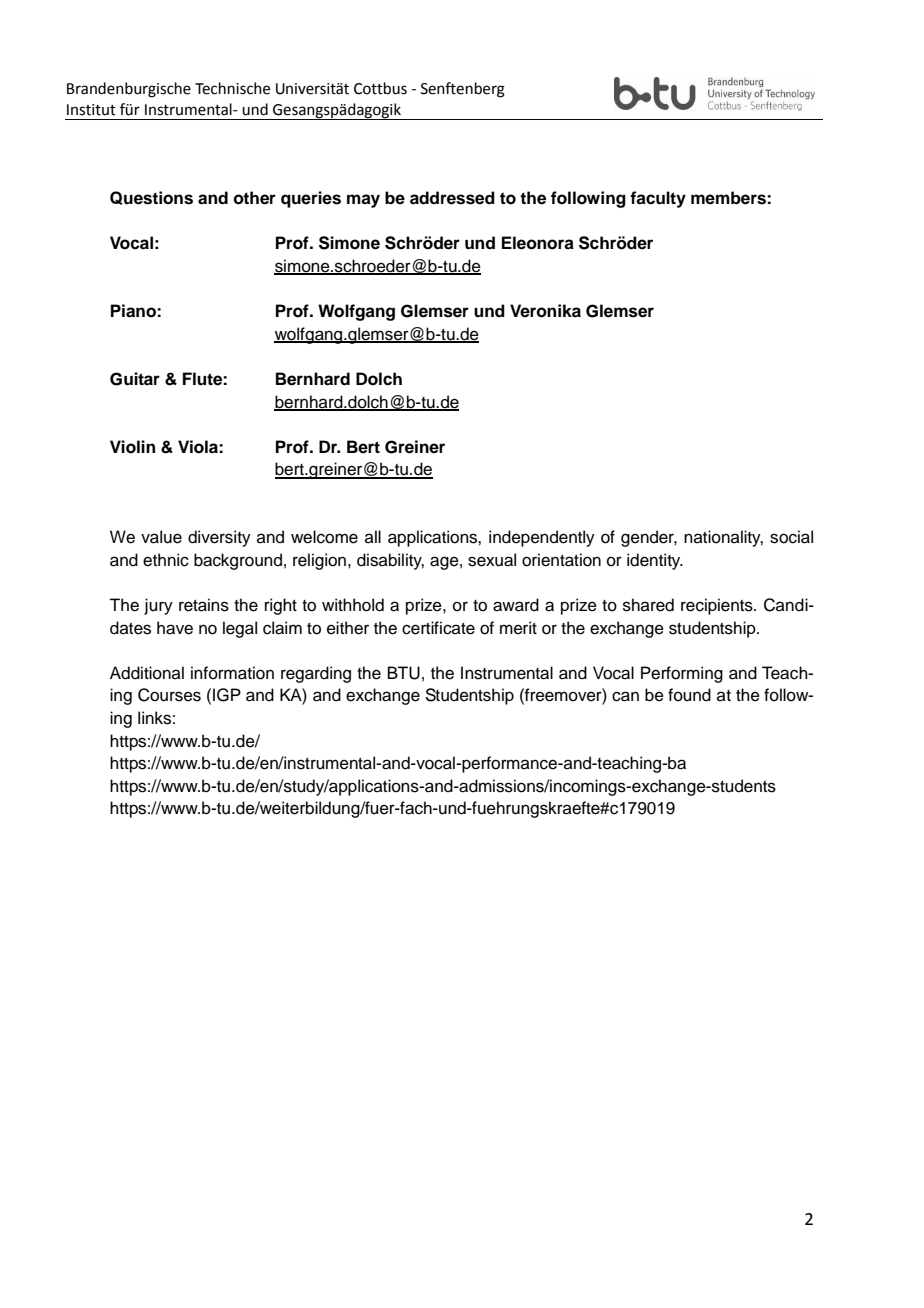  I want to click on social, so click(791, 537).
